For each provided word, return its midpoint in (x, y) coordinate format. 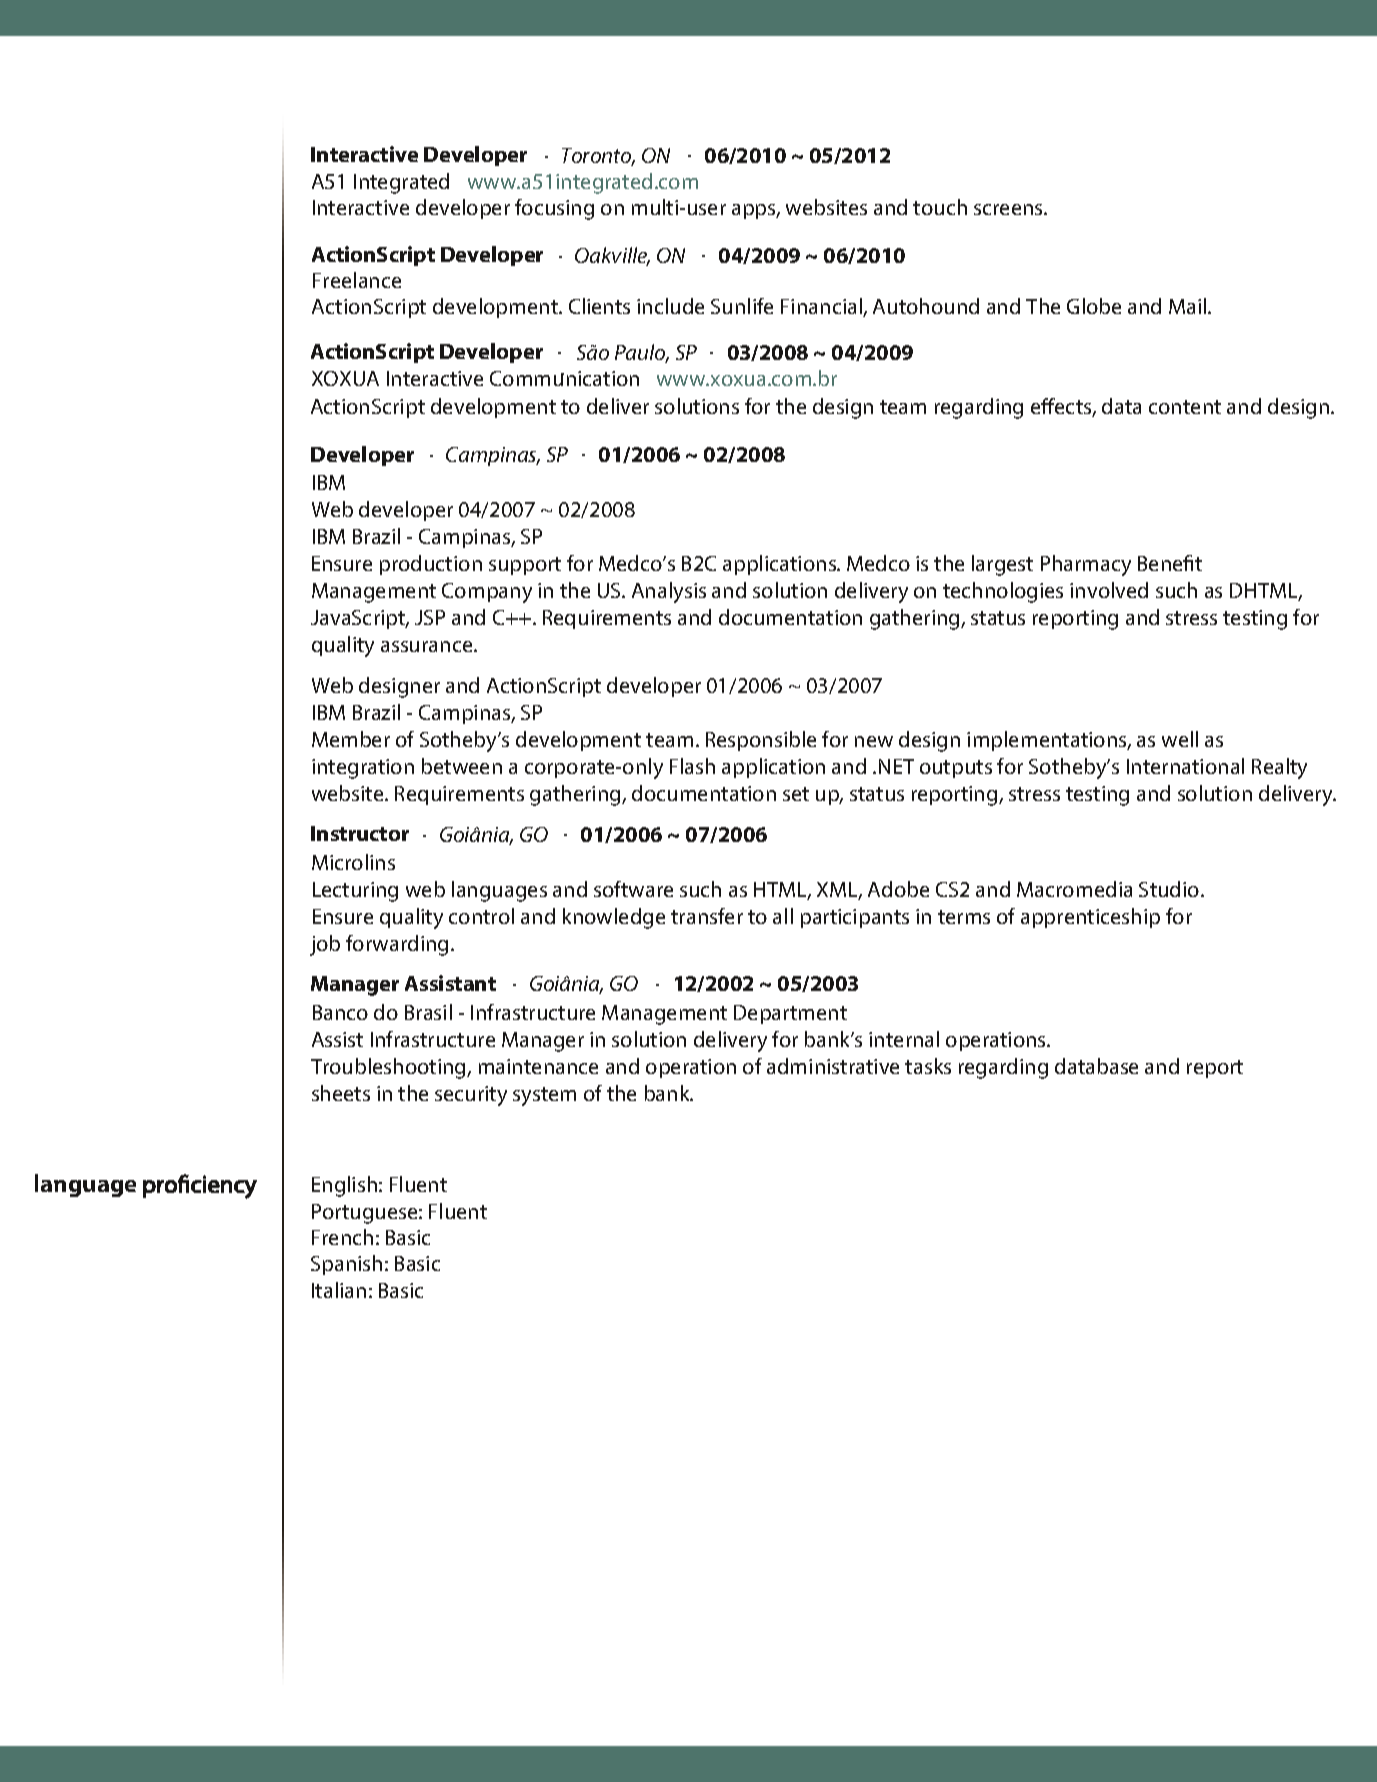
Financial (822, 307)
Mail (1189, 306)
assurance (428, 646)
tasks (928, 1066)
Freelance (357, 280)
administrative (833, 1066)
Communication (564, 378)
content (1185, 407)
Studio (1170, 889)
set (796, 794)
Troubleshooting (389, 1068)
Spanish (346, 1265)
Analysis (669, 592)
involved (1109, 590)
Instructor (360, 833)
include (670, 306)
